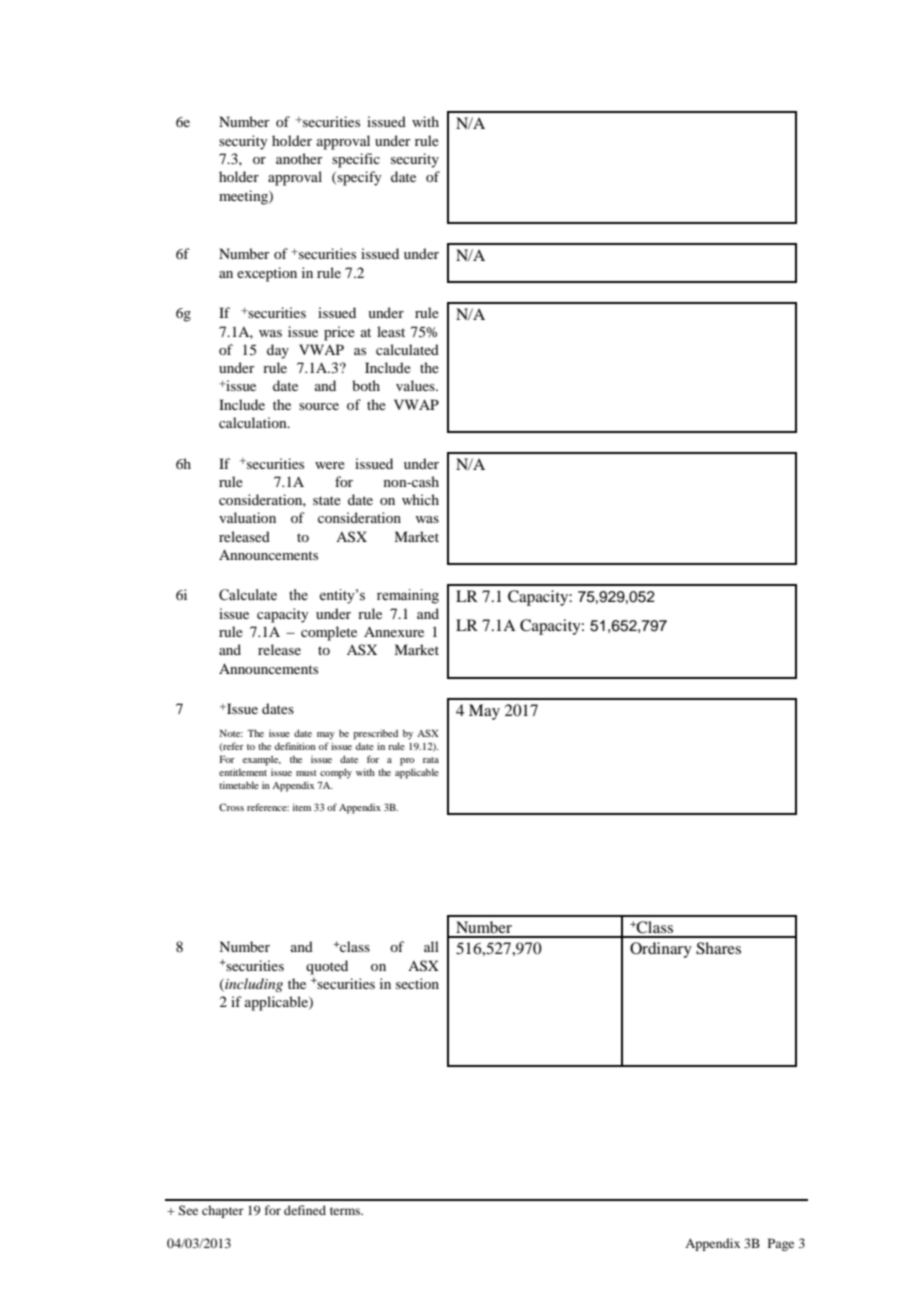 Image resolution: width=924 pixels, height=1307 pixels. I want to click on all, so click(431, 946).
